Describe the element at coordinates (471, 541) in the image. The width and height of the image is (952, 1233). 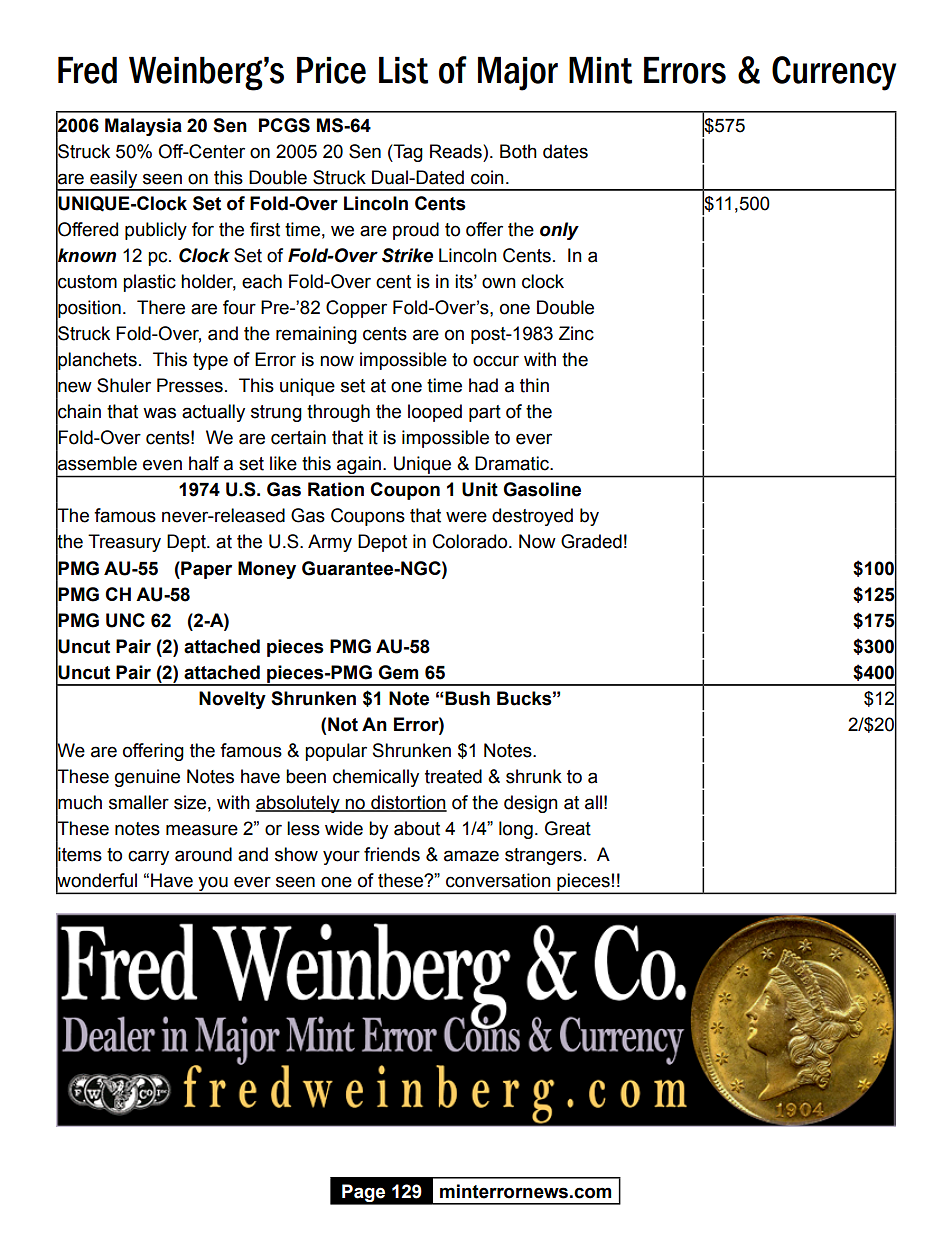
I see `Colorado` at that location.
